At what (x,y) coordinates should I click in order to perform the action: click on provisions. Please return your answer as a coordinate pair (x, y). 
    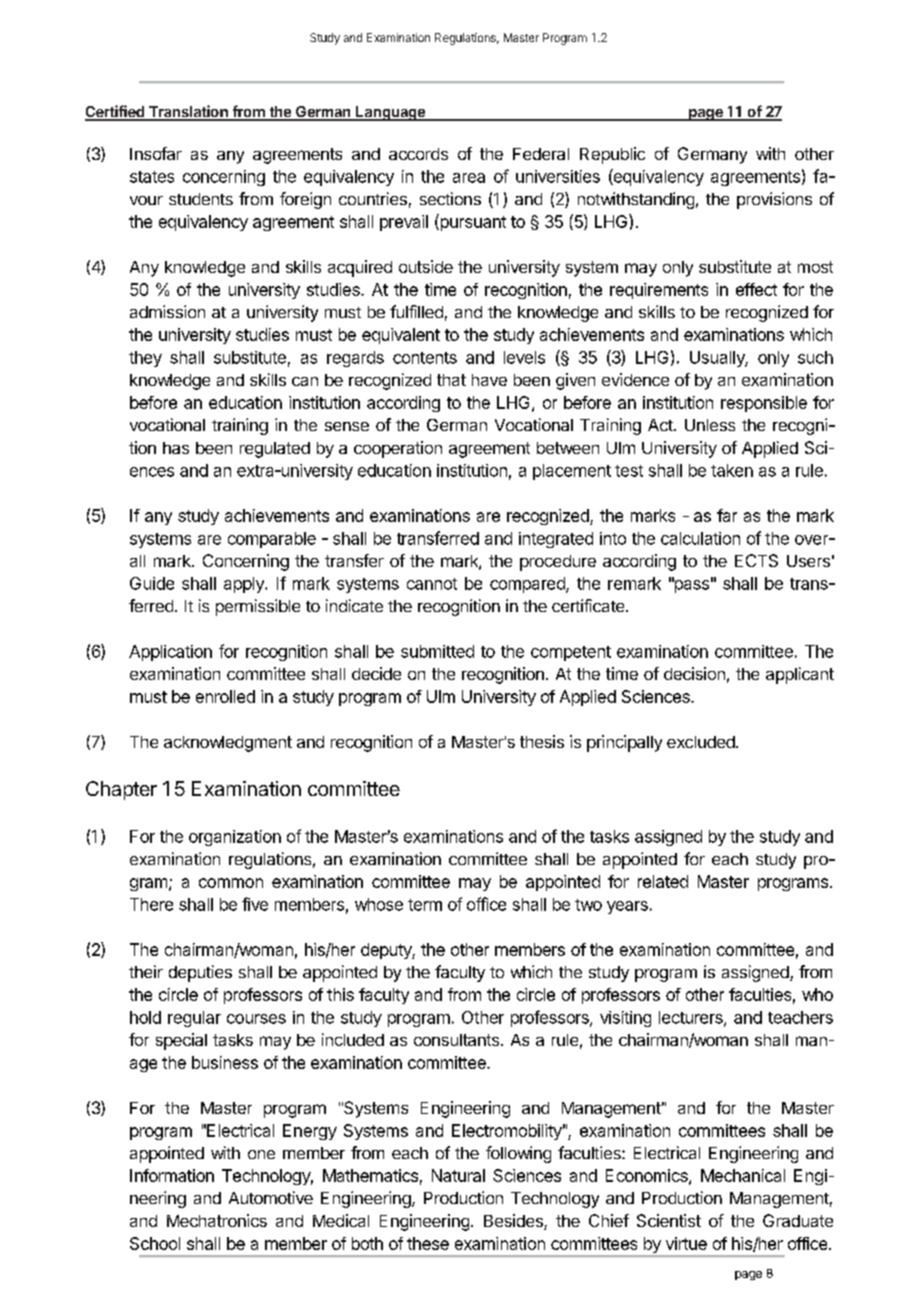
    Looking at the image, I should click on (774, 200).
